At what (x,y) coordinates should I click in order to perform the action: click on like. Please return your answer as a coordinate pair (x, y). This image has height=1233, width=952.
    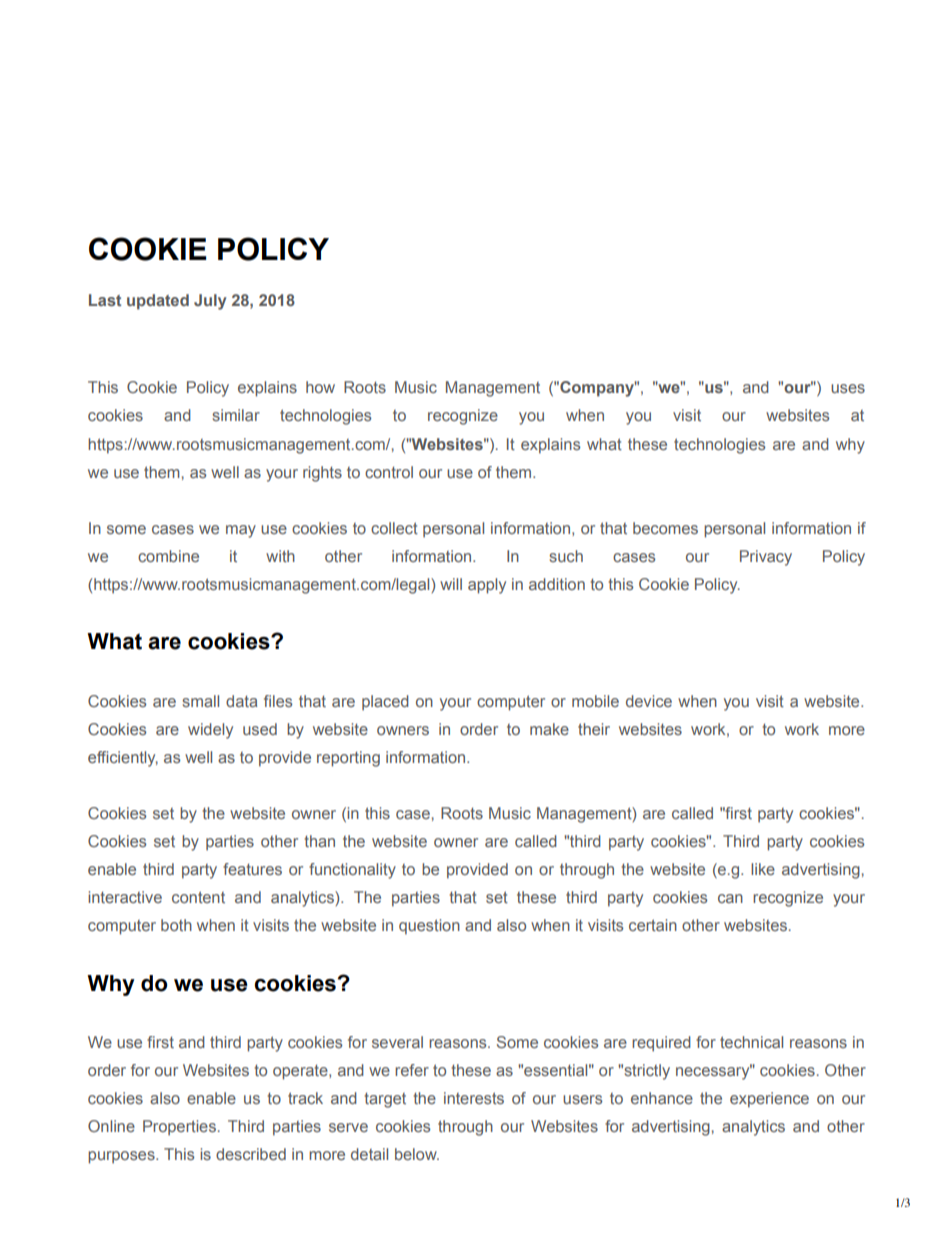
    Looking at the image, I should click on (763, 869).
